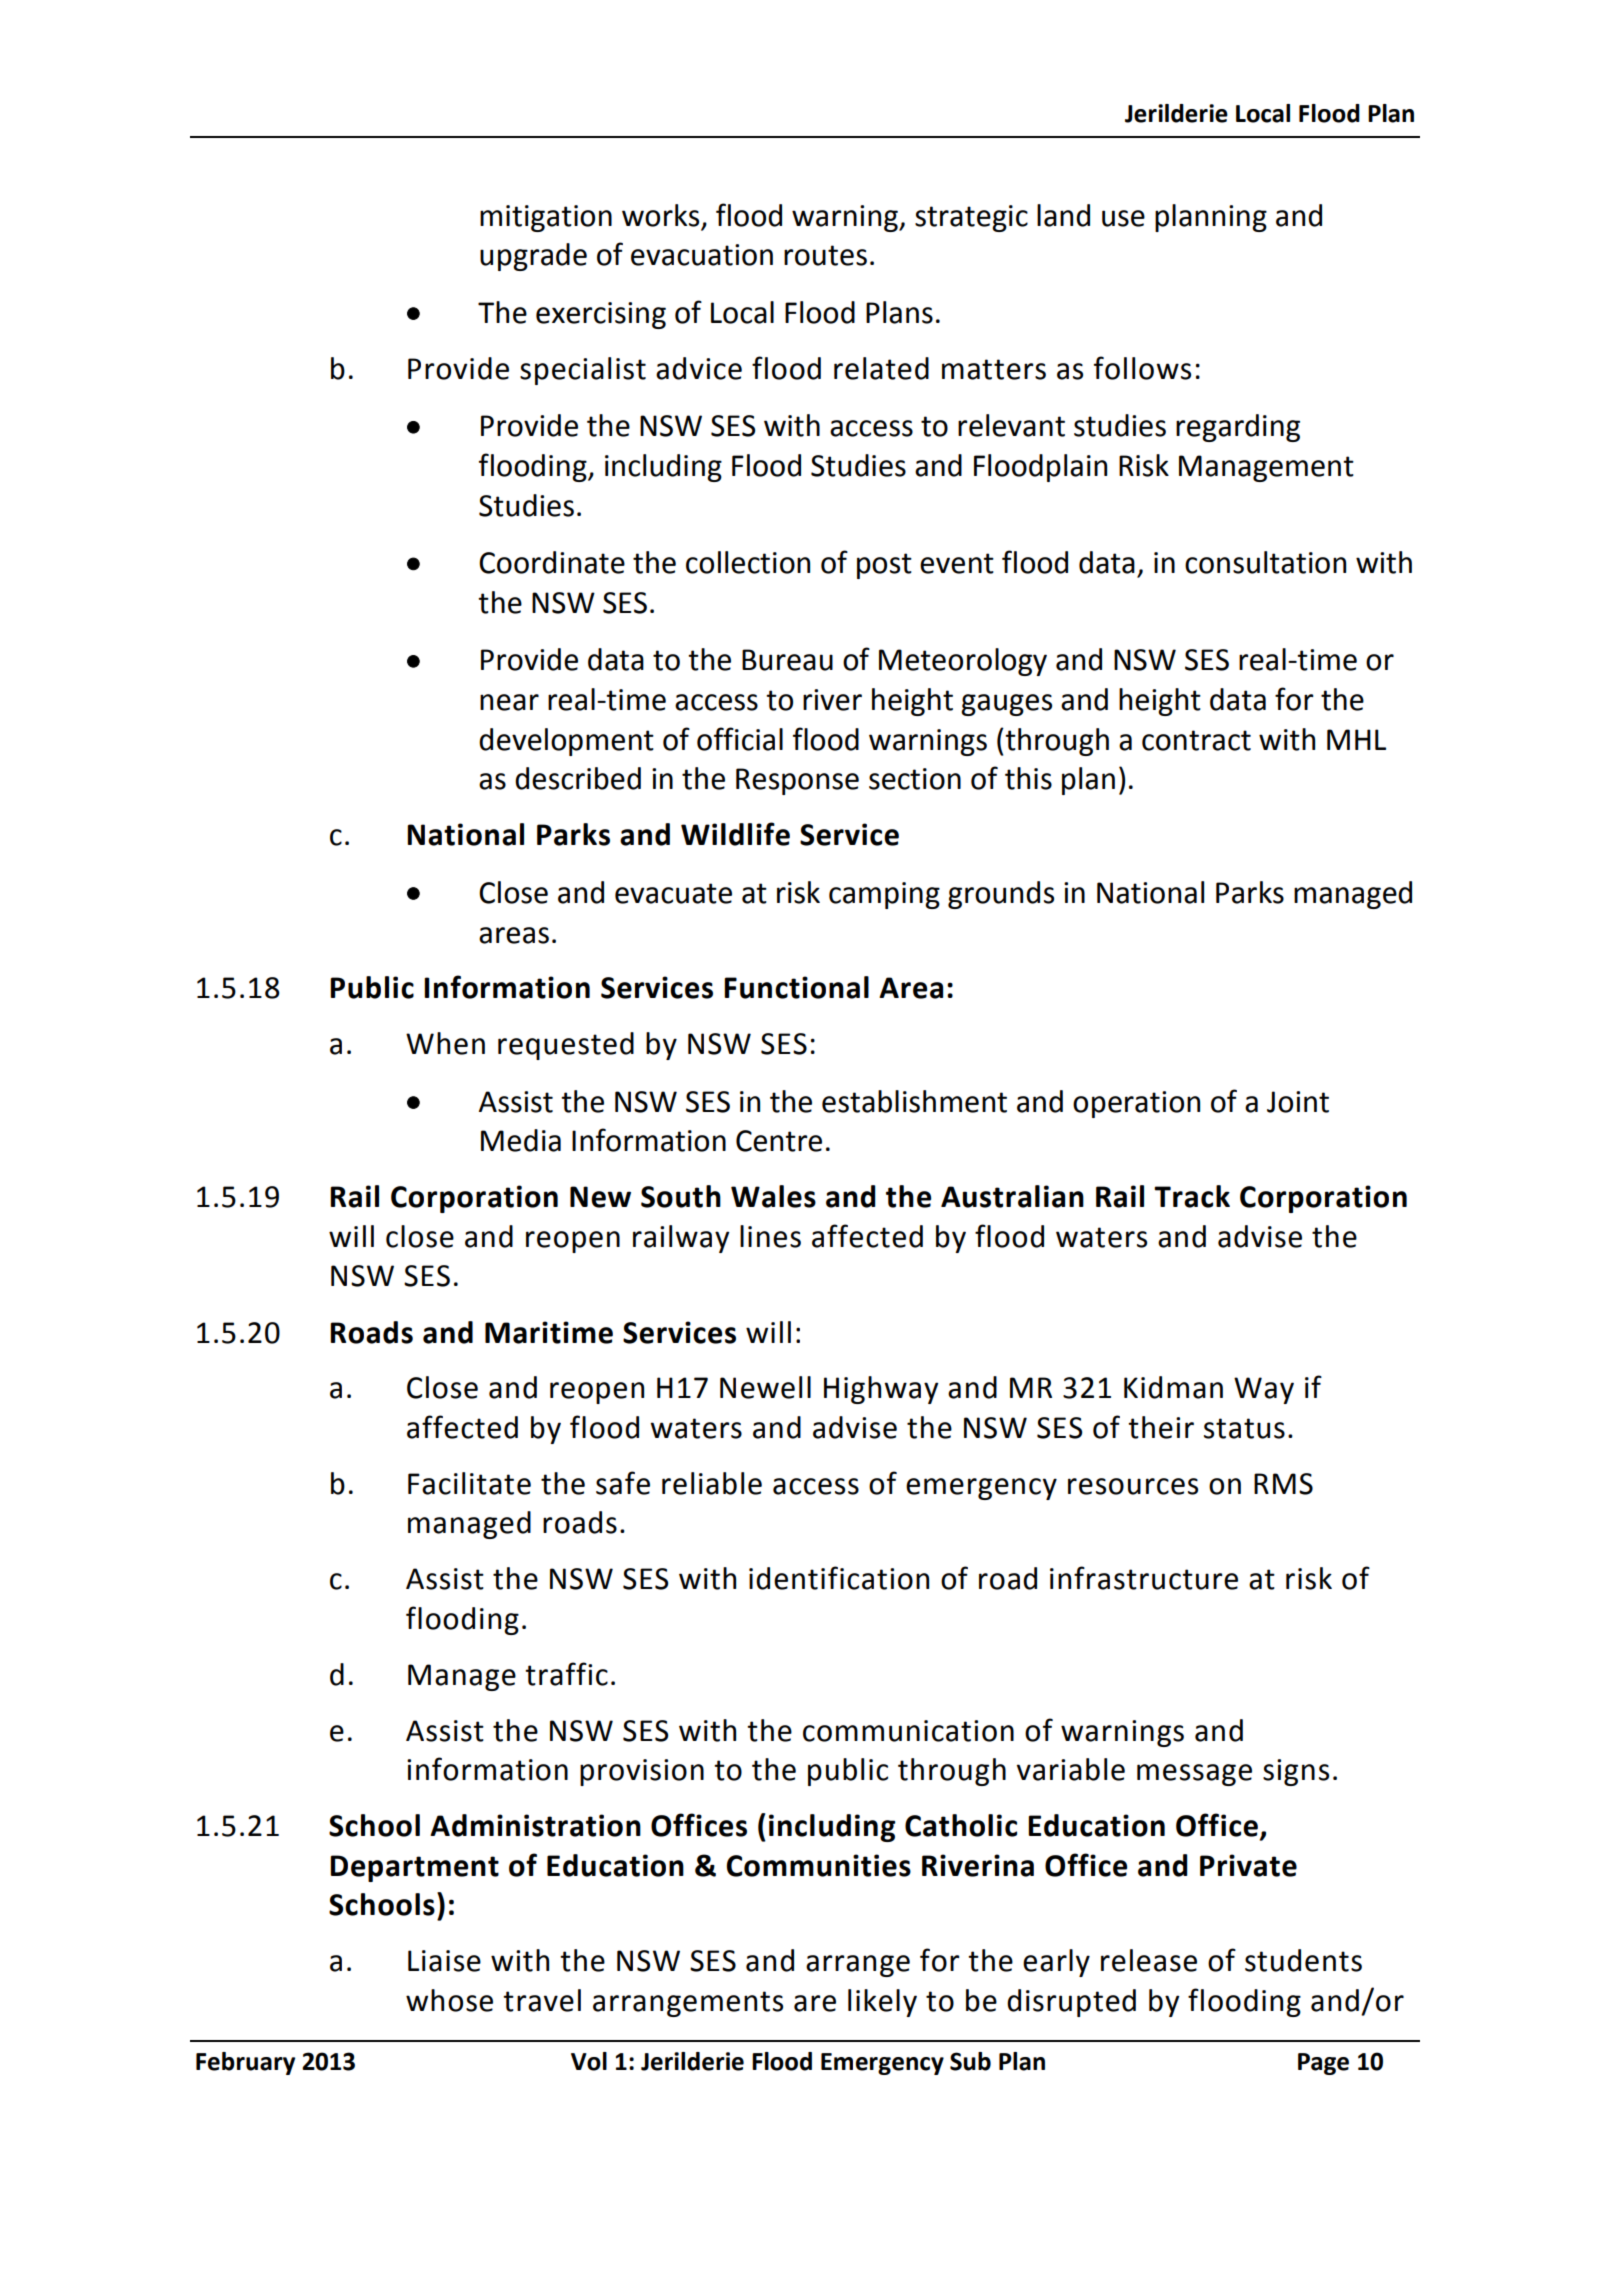 This screenshot has width=1611, height=2278. Describe the element at coordinates (533, 257) in the screenshot. I see `upgrade` at that location.
